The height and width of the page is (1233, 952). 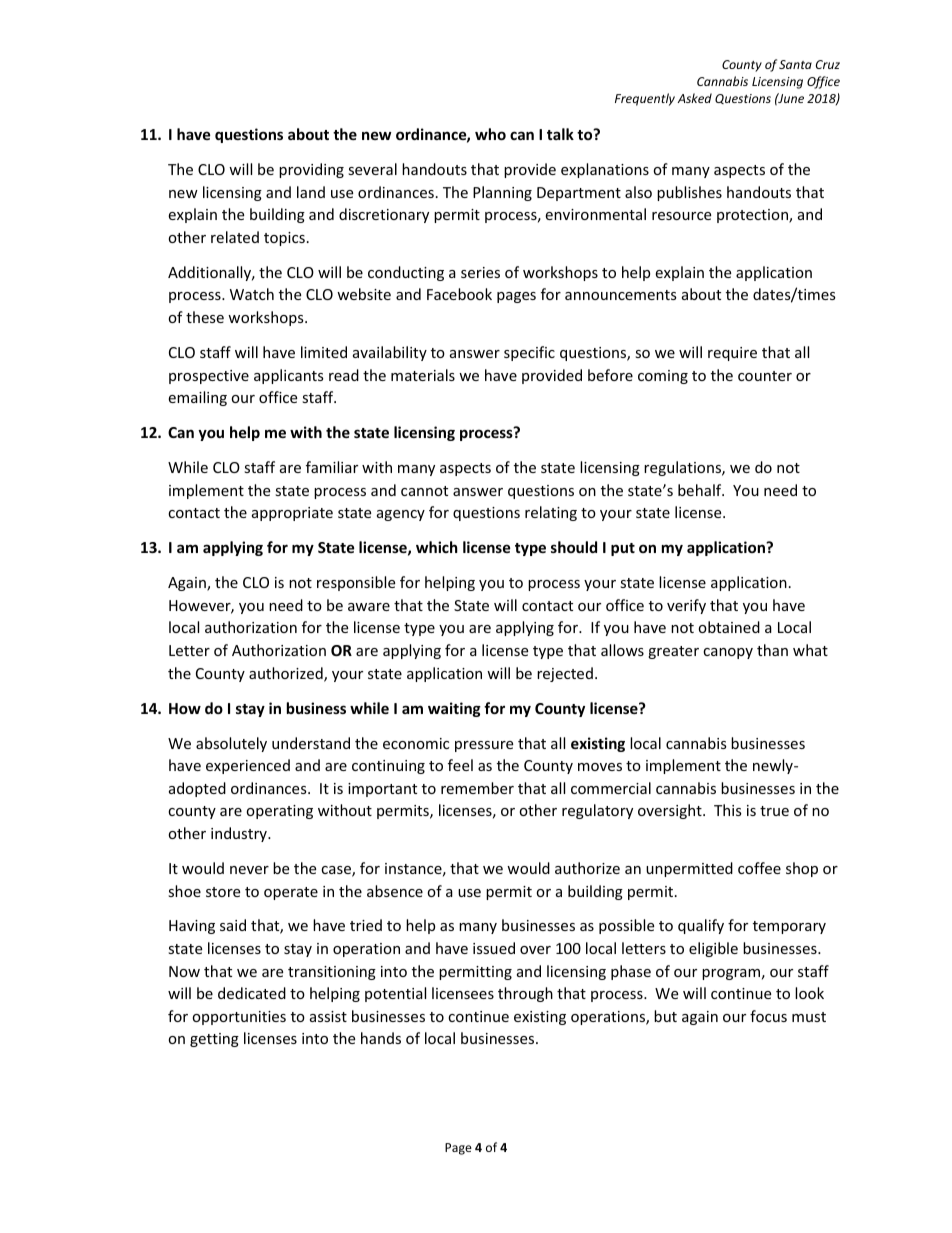 What do you see at coordinates (252, 294) in the page?
I see `Watch` at bounding box center [252, 294].
